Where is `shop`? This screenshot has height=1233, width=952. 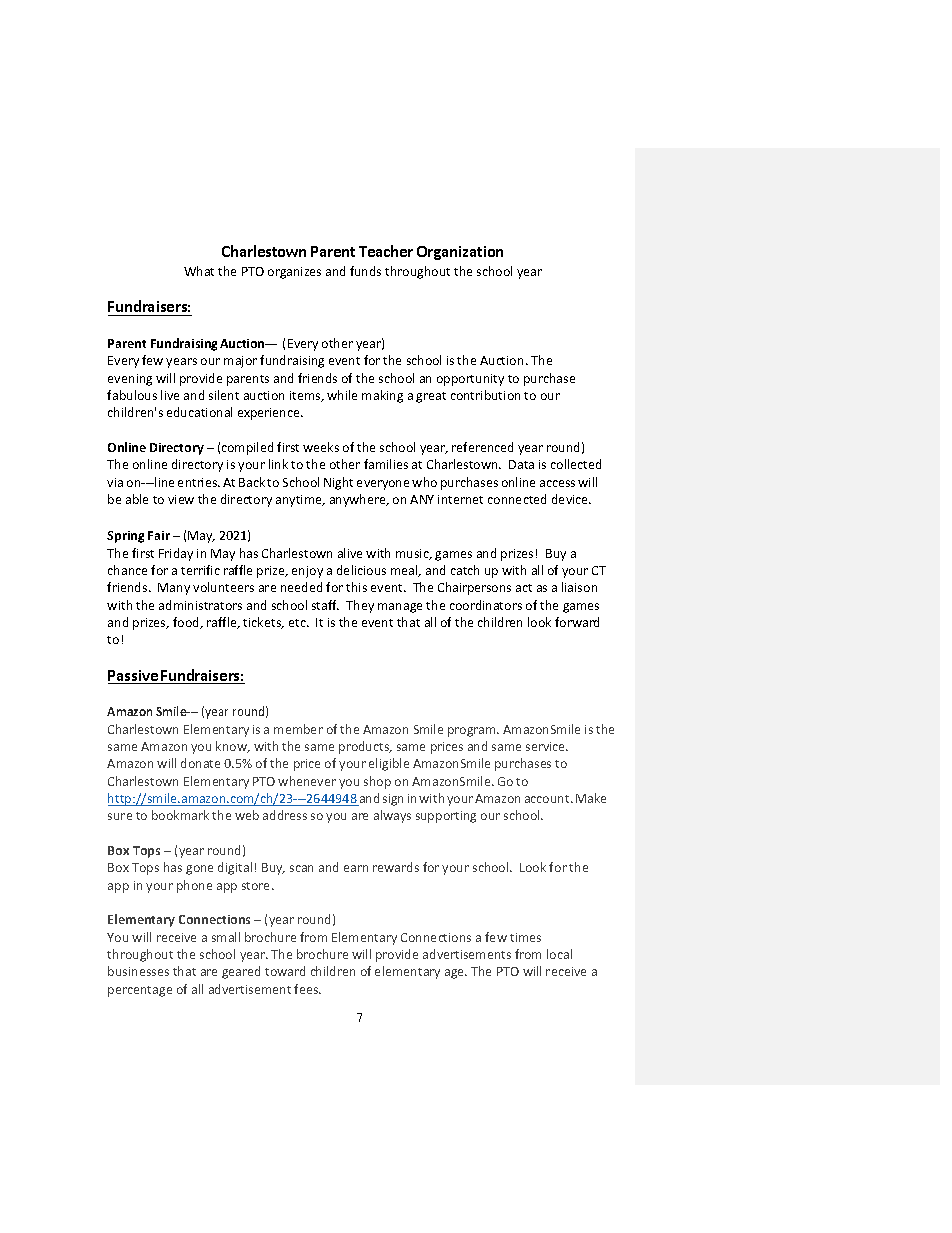
shop is located at coordinates (377, 782).
